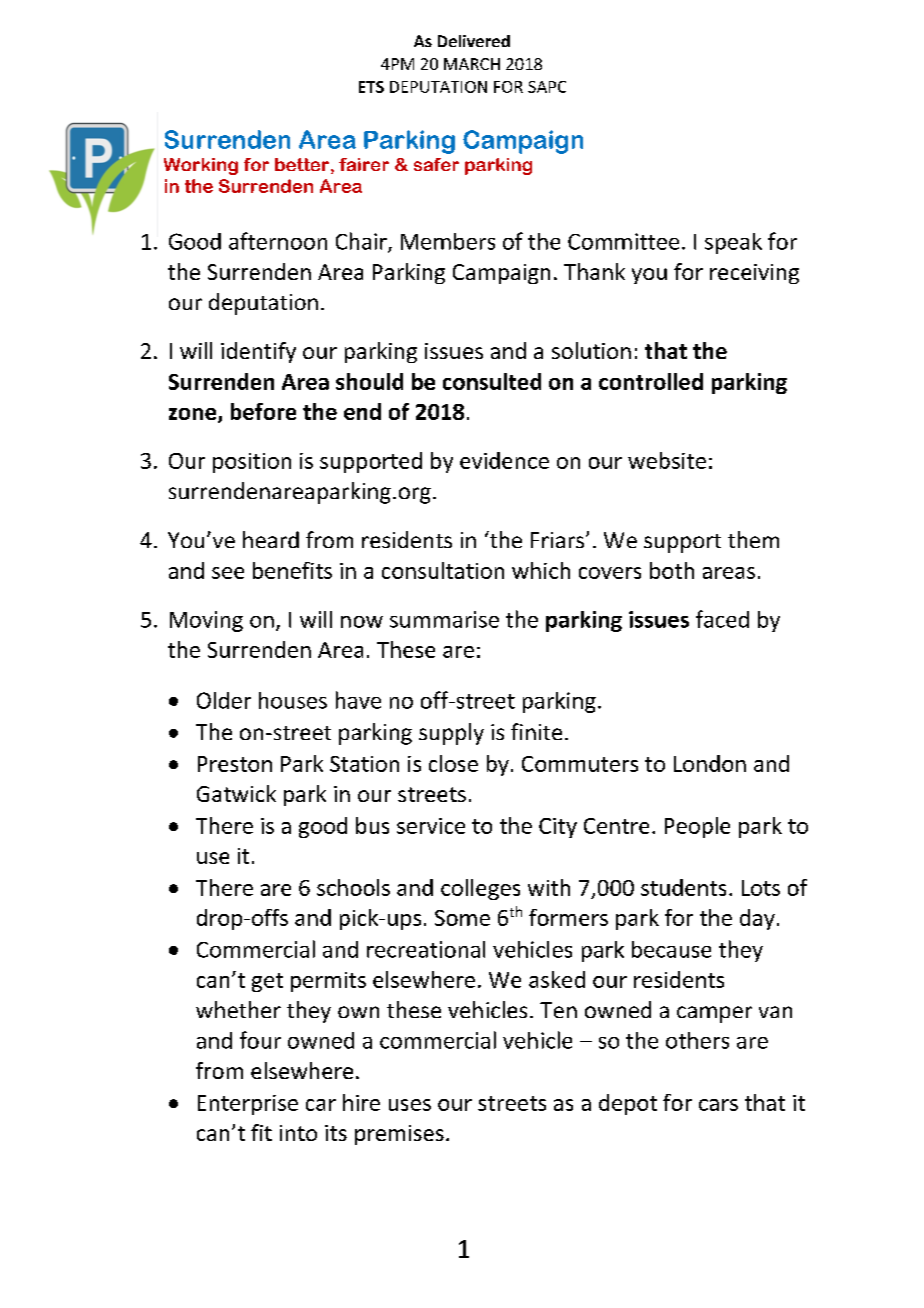  Describe the element at coordinates (733, 243) in the image. I see `speak` at that location.
